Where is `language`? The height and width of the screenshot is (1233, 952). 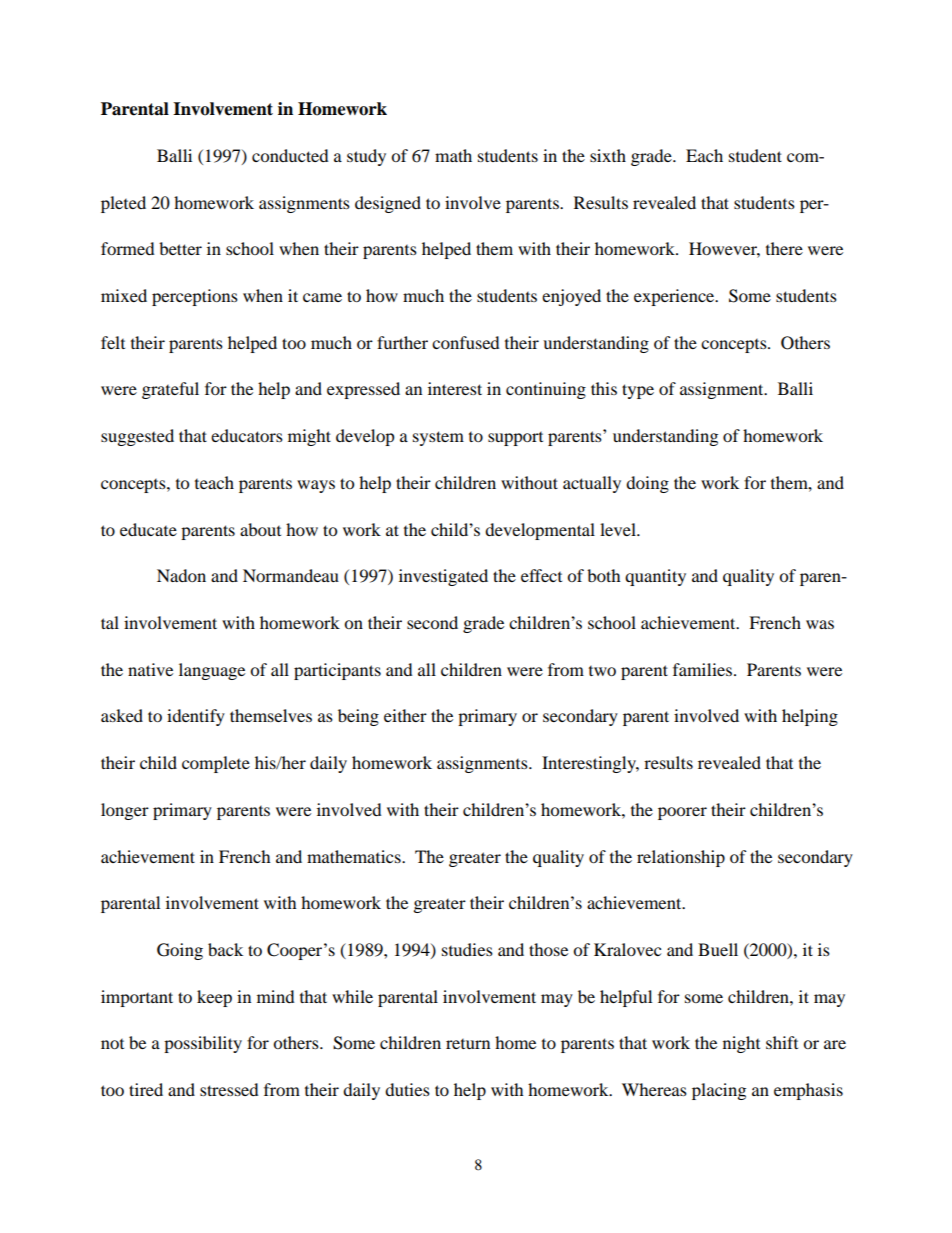 language is located at coordinates (212, 671).
